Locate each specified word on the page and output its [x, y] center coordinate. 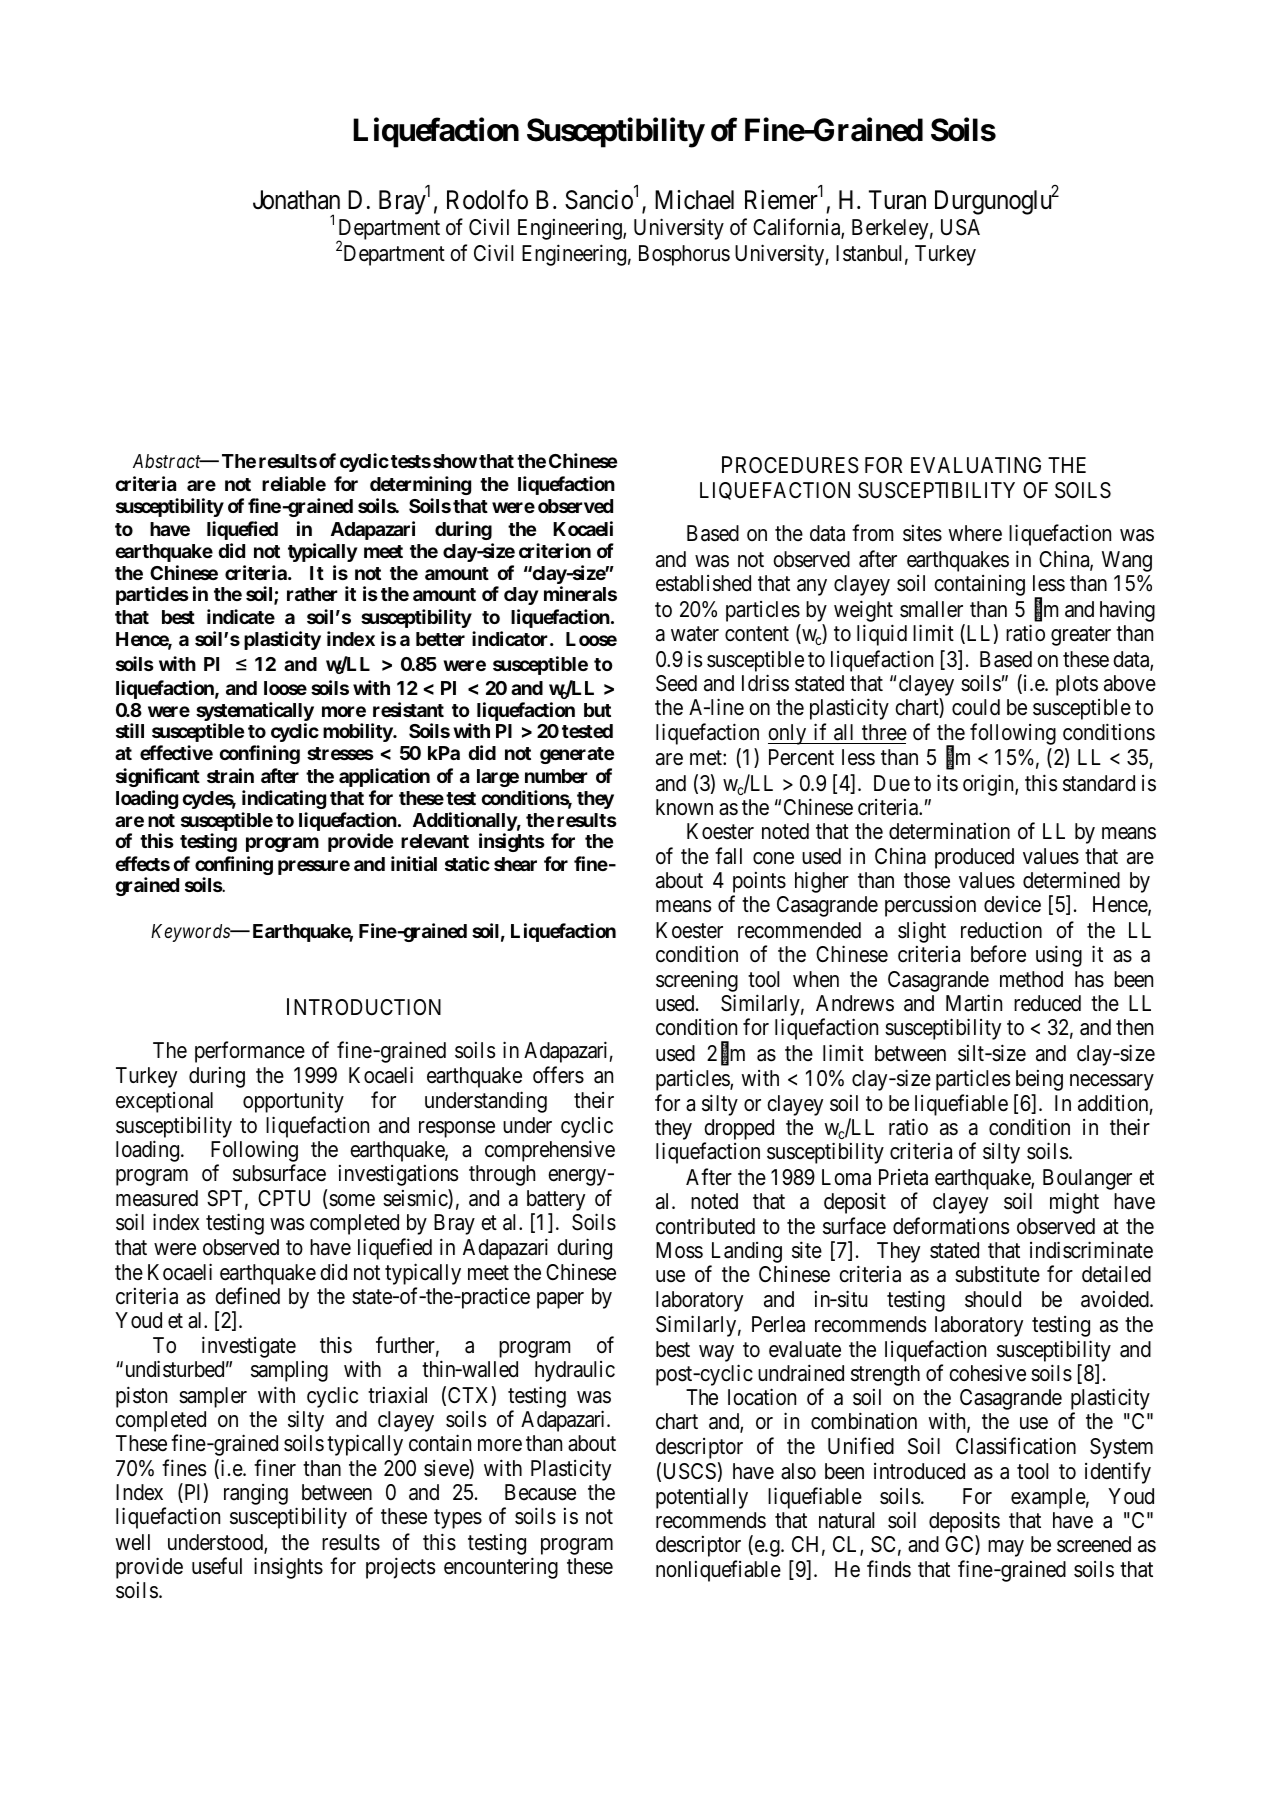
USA [960, 227]
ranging [256, 1494]
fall [728, 856]
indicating [284, 799]
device [1012, 904]
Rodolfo [487, 199]
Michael [694, 200]
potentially [702, 1498]
